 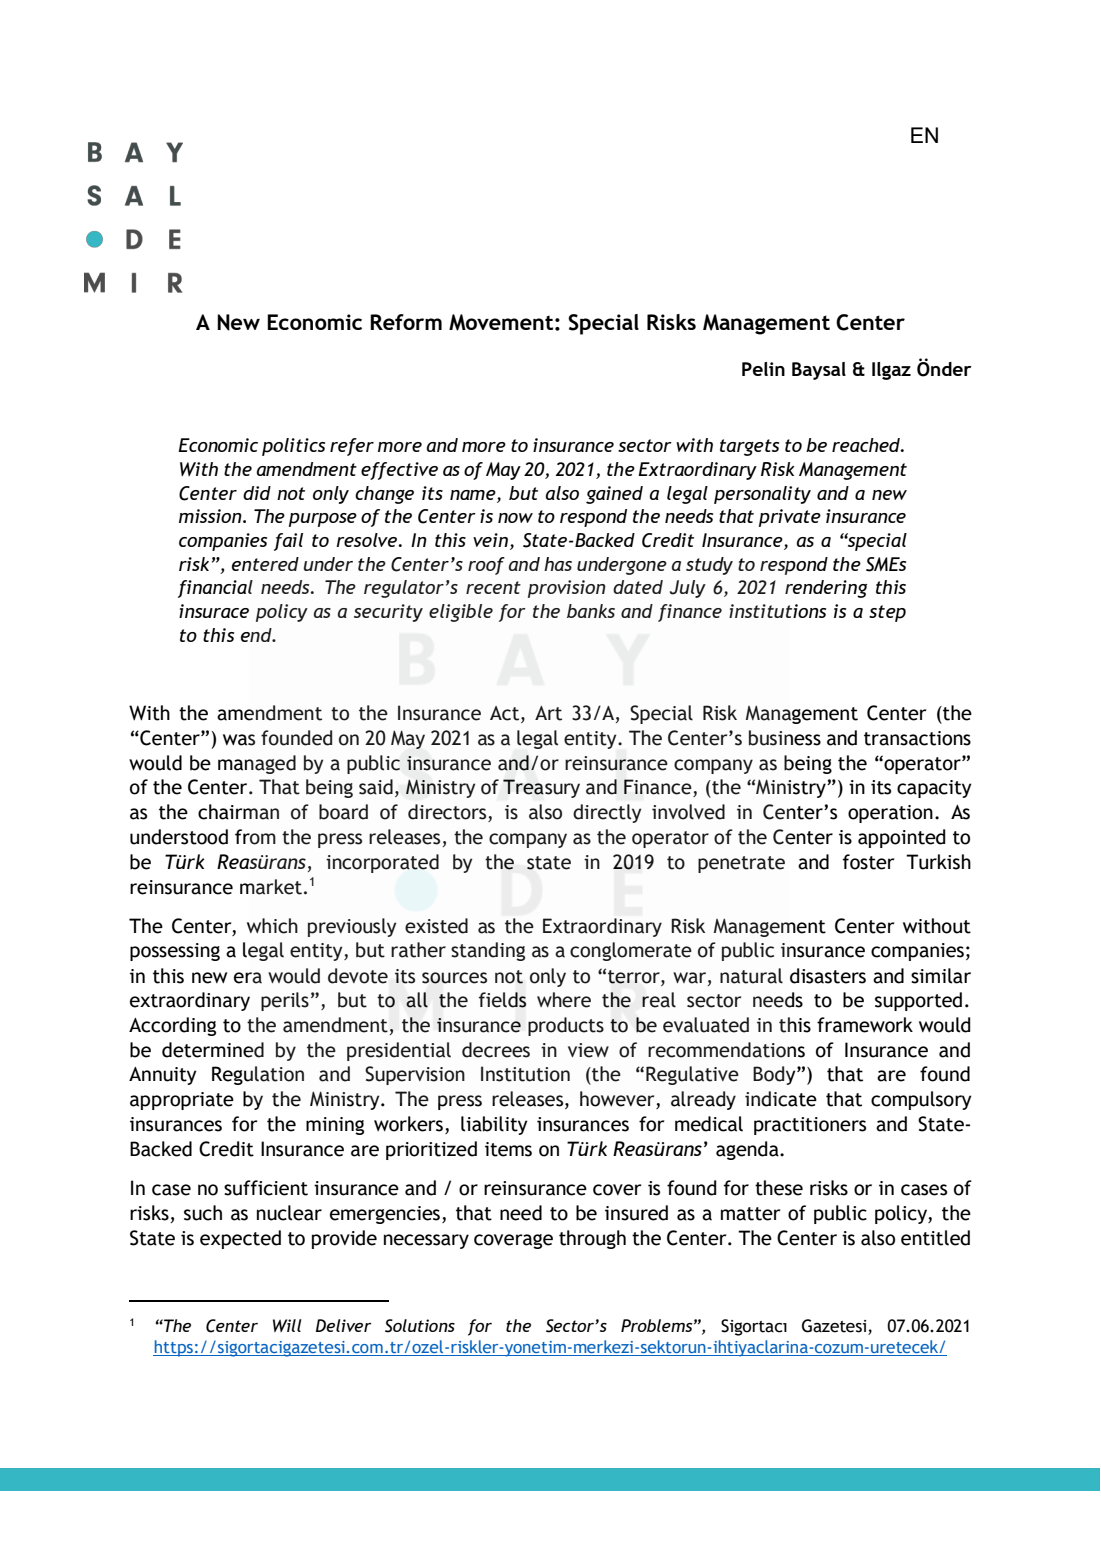 I want to click on through, so click(x=592, y=1239).
